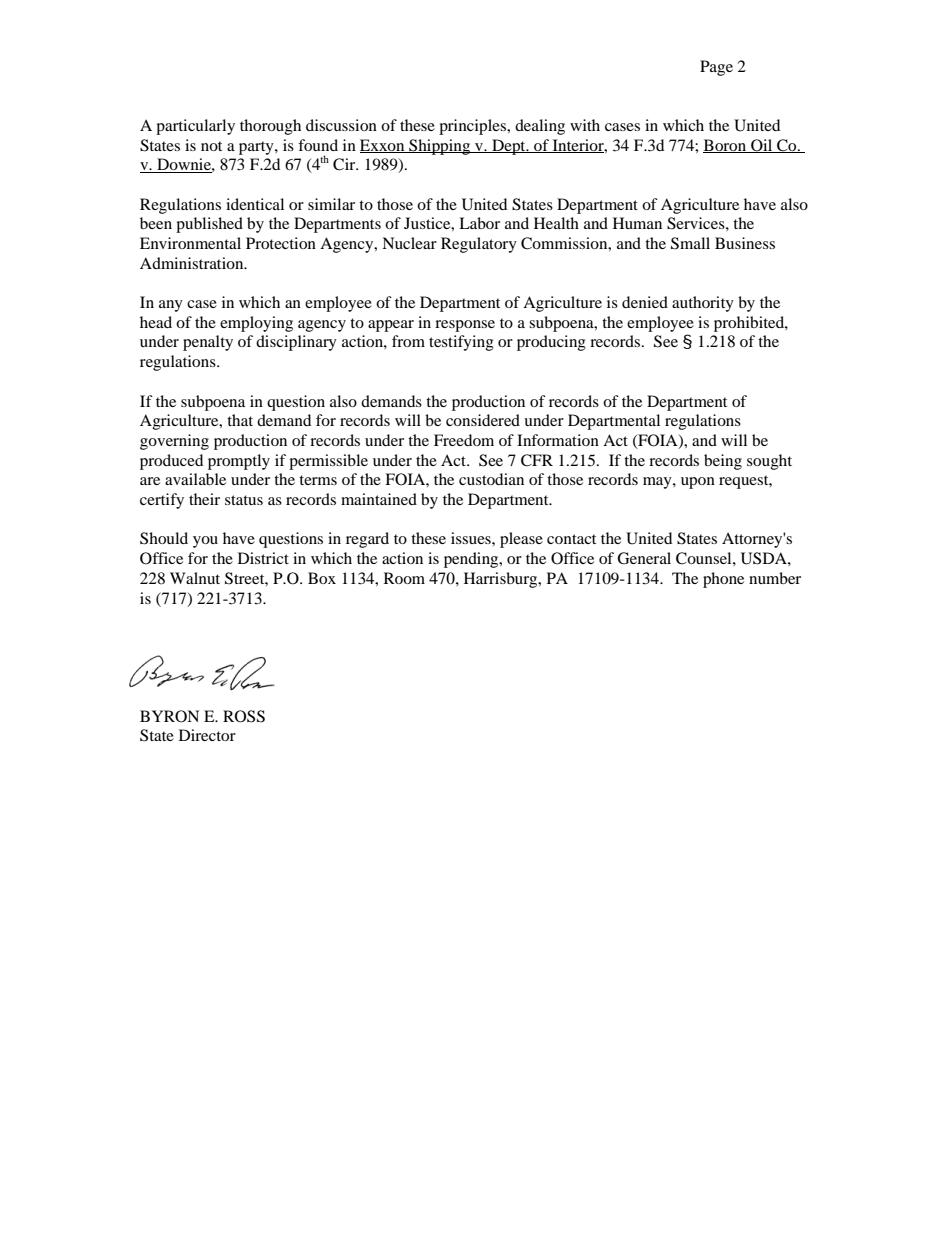 This image has width=952, height=1233. What do you see at coordinates (244, 716) in the image?
I see `ROSS` at bounding box center [244, 716].
